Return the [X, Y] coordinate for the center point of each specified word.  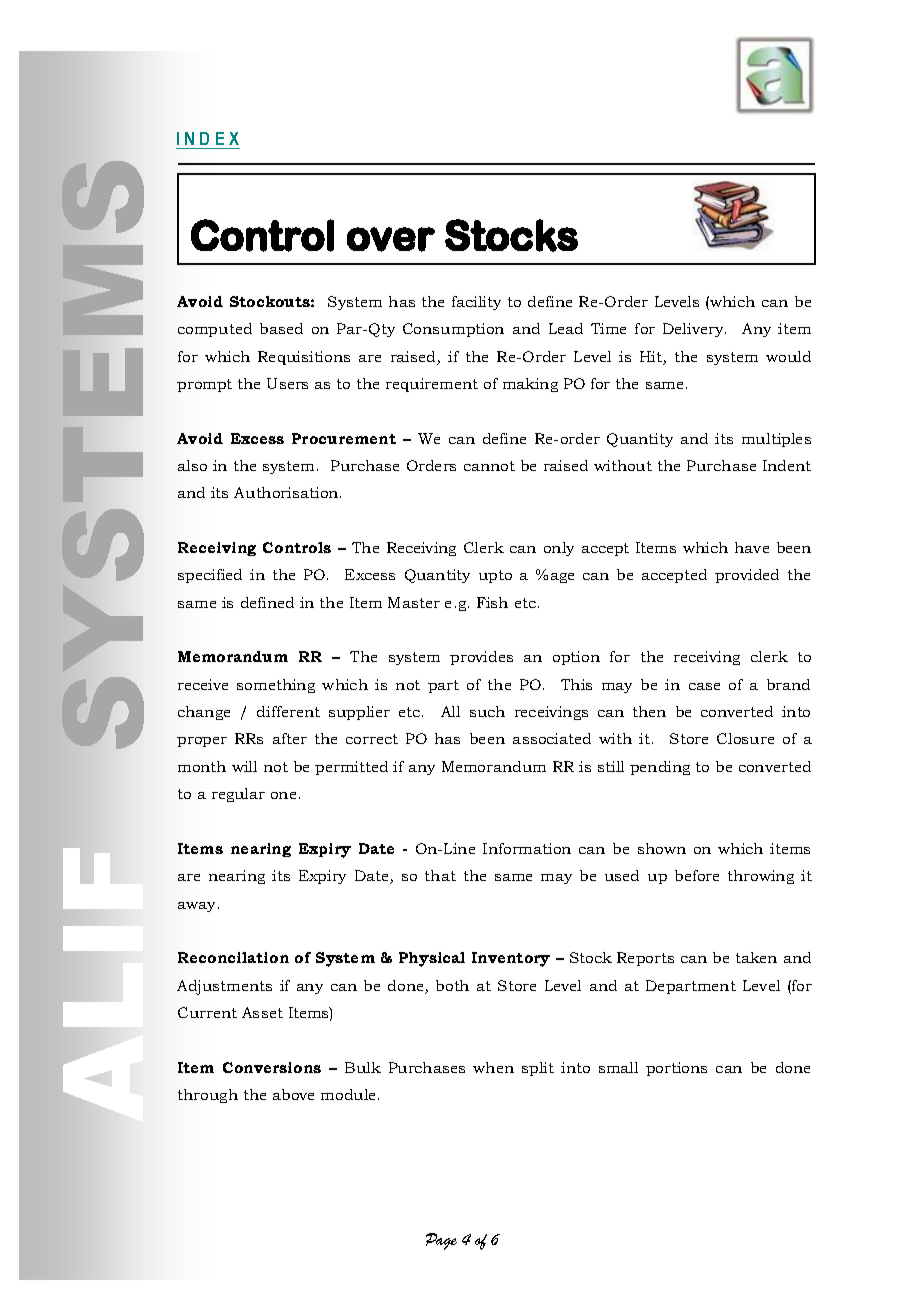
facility [476, 303]
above [293, 1094]
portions [676, 1069]
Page [441, 1241]
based [281, 328]
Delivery [694, 330]
